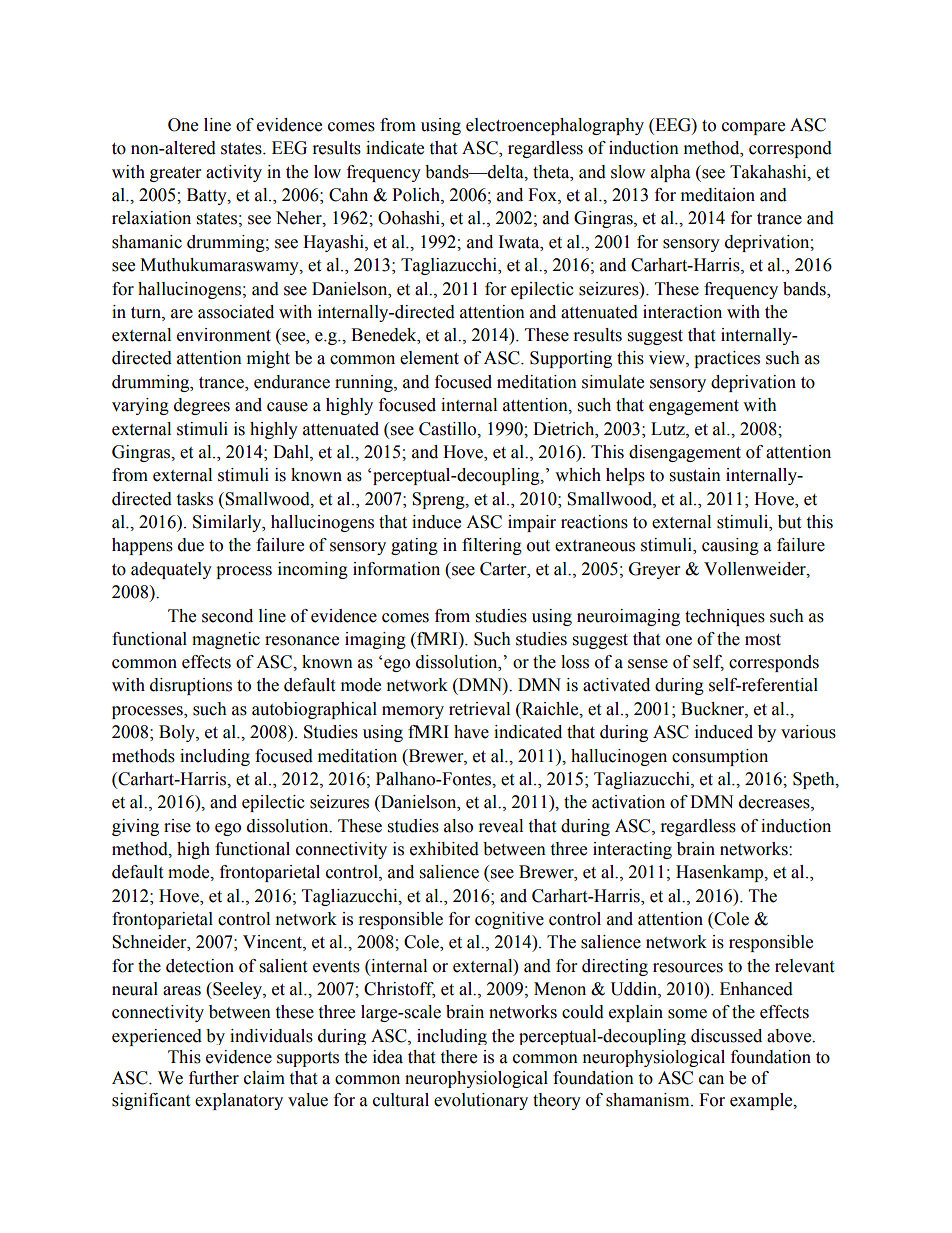 The height and width of the screenshot is (1233, 952). I want to click on activity, so click(234, 173).
